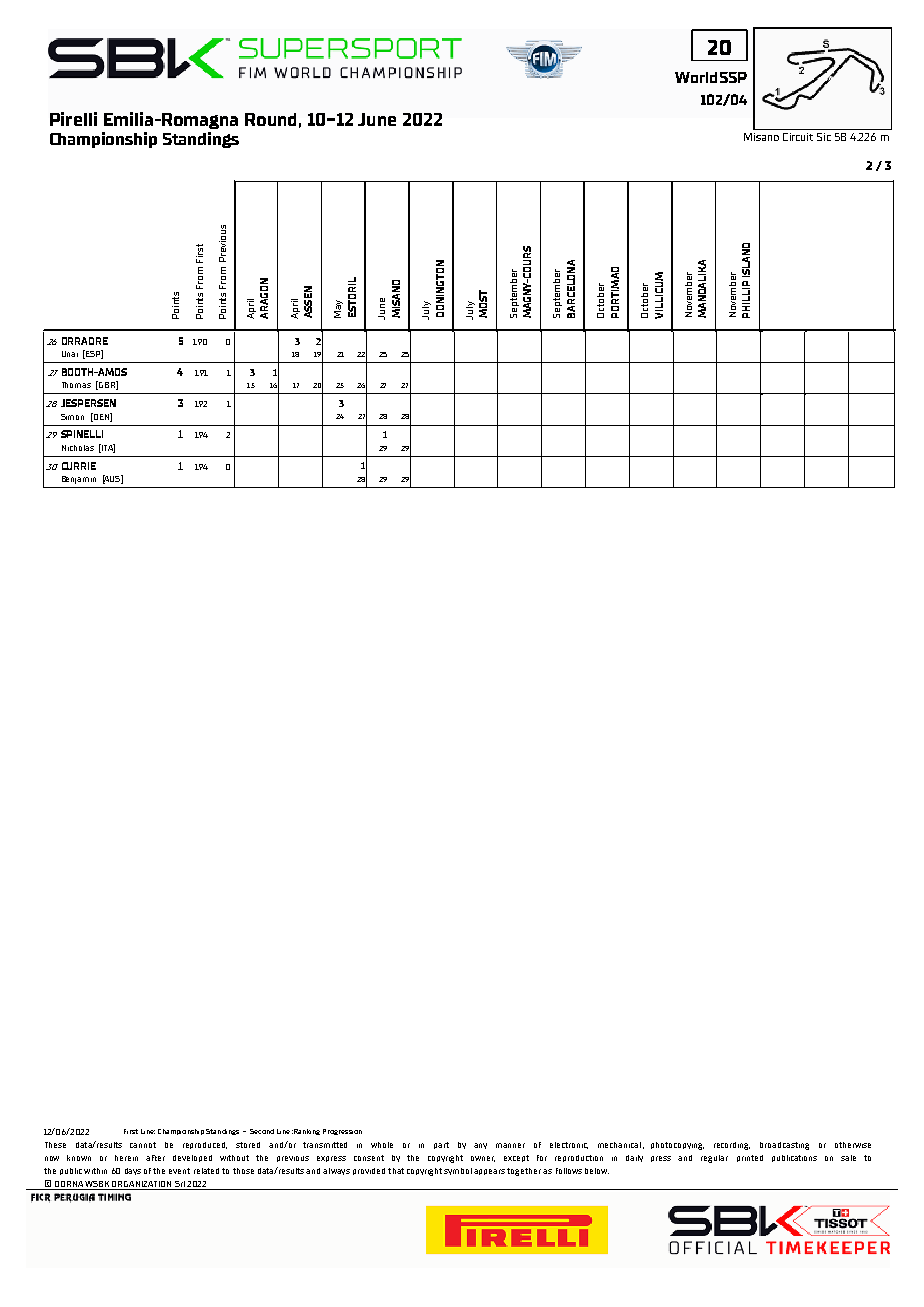 The height and width of the screenshot is (1307, 924). Describe the element at coordinates (441, 1145) in the screenshot. I see `part` at that location.
